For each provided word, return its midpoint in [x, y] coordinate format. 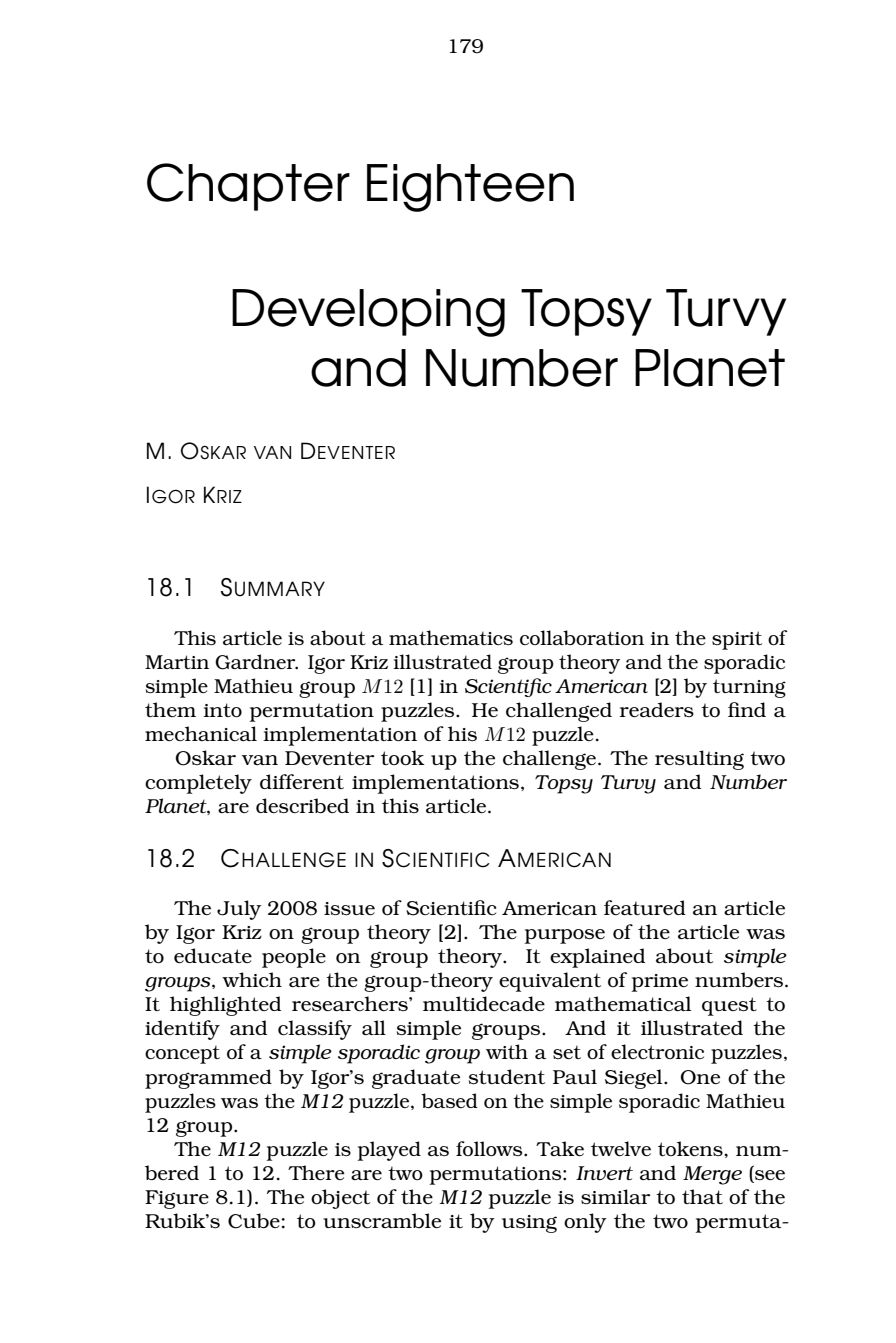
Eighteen [470, 188]
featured [645, 907]
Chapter [248, 187]
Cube [254, 1221]
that [702, 1196]
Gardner [256, 662]
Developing [368, 313]
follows [490, 1148]
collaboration [582, 637]
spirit [737, 640]
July [239, 910]
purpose [564, 936]
